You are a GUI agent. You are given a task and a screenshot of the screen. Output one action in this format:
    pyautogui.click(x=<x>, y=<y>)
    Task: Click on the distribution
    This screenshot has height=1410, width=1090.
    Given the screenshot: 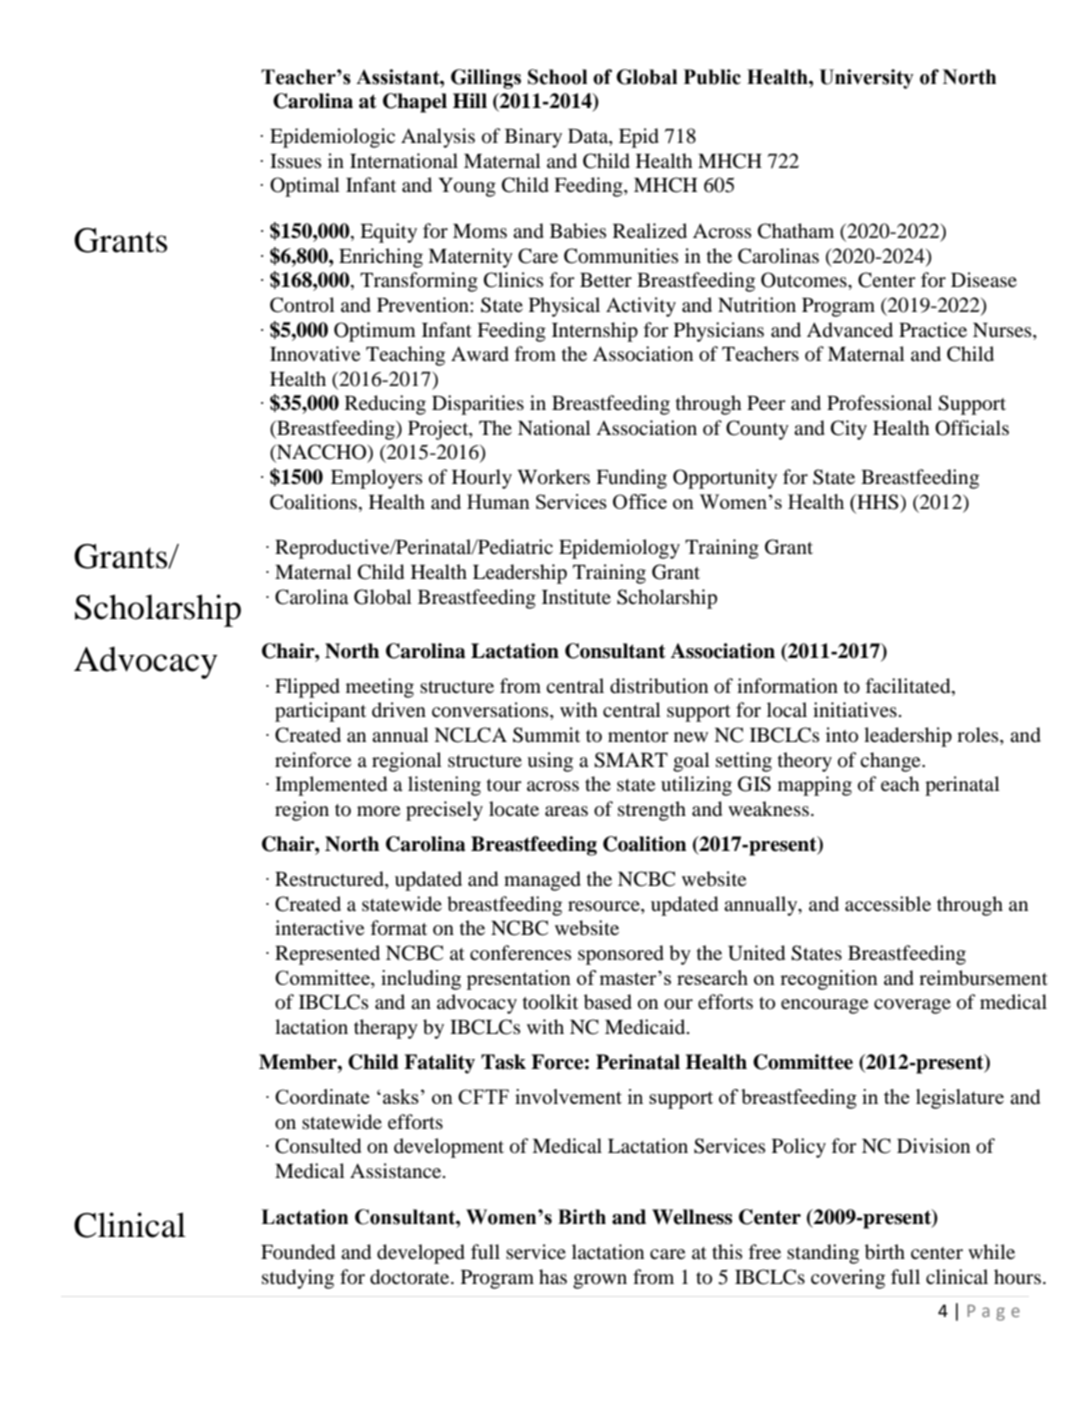 What is the action you would take?
    pyautogui.click(x=659, y=686)
